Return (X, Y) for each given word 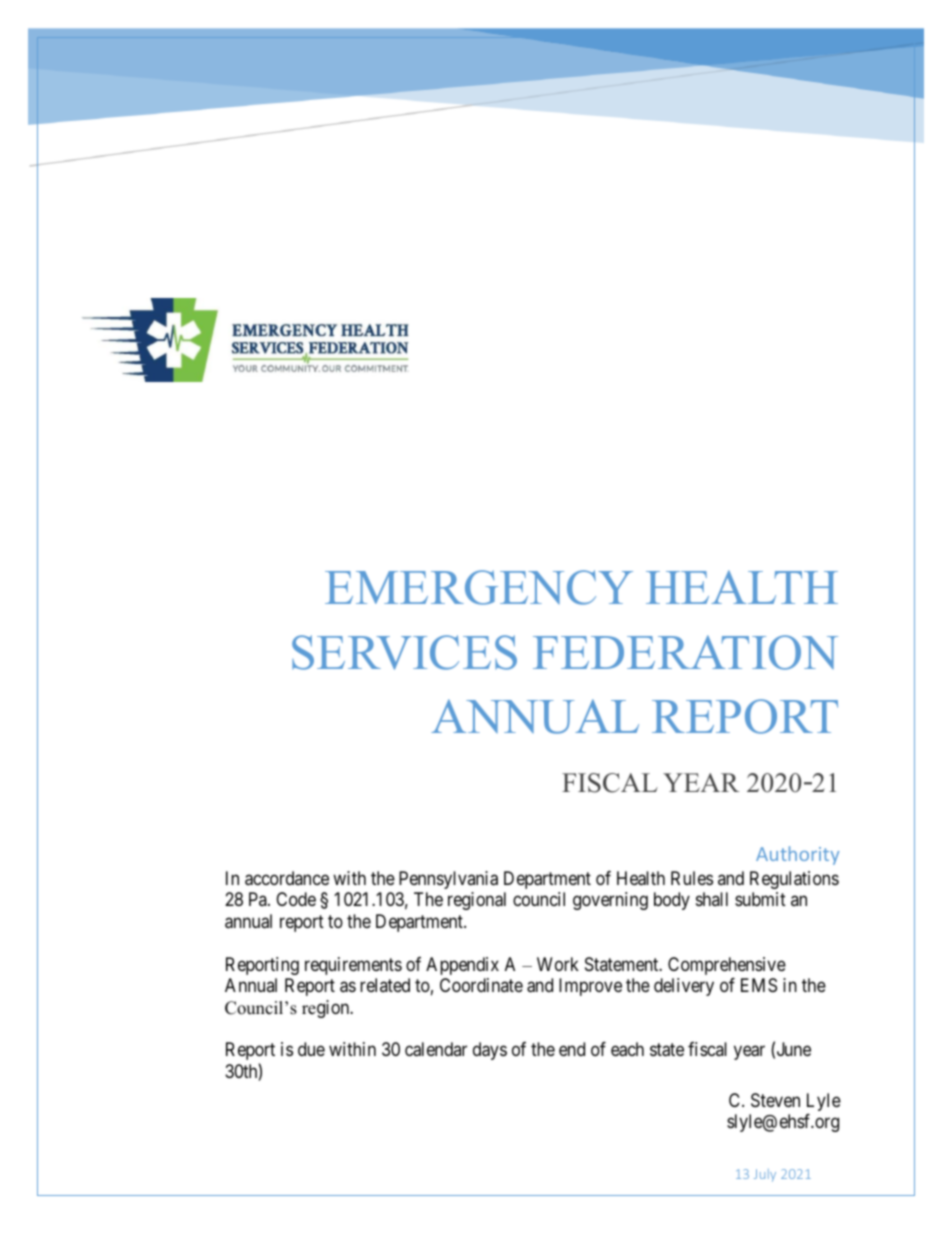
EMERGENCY (479, 587)
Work (558, 964)
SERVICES (404, 652)
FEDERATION (685, 652)
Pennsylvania (448, 880)
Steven (775, 1100)
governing (610, 901)
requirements (353, 966)
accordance (287, 878)
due (311, 1049)
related (385, 985)
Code (296, 899)
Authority (797, 855)
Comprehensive (727, 966)
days (490, 1051)
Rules (692, 878)
